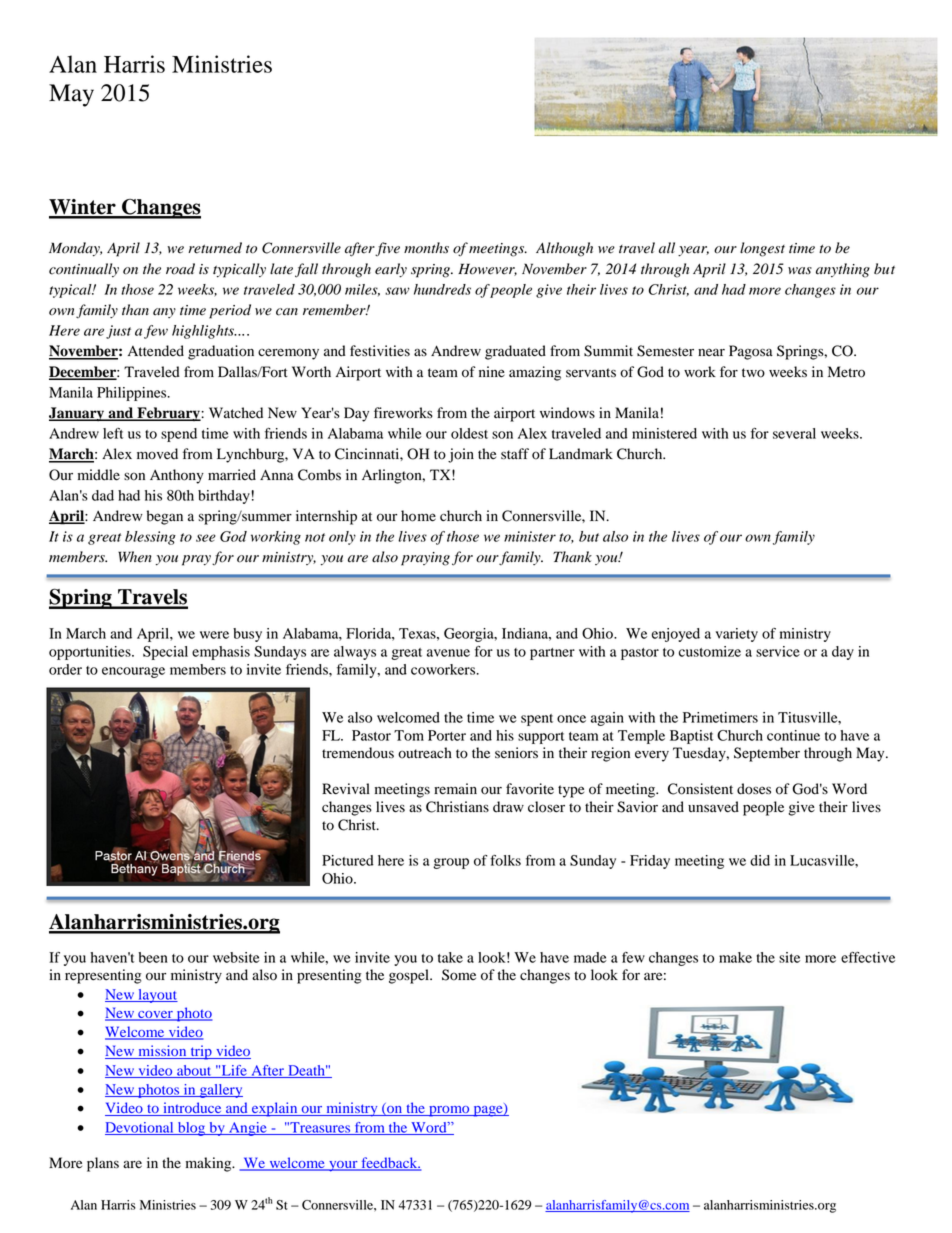 This screenshot has width=952, height=1233. I want to click on However, so click(487, 269).
